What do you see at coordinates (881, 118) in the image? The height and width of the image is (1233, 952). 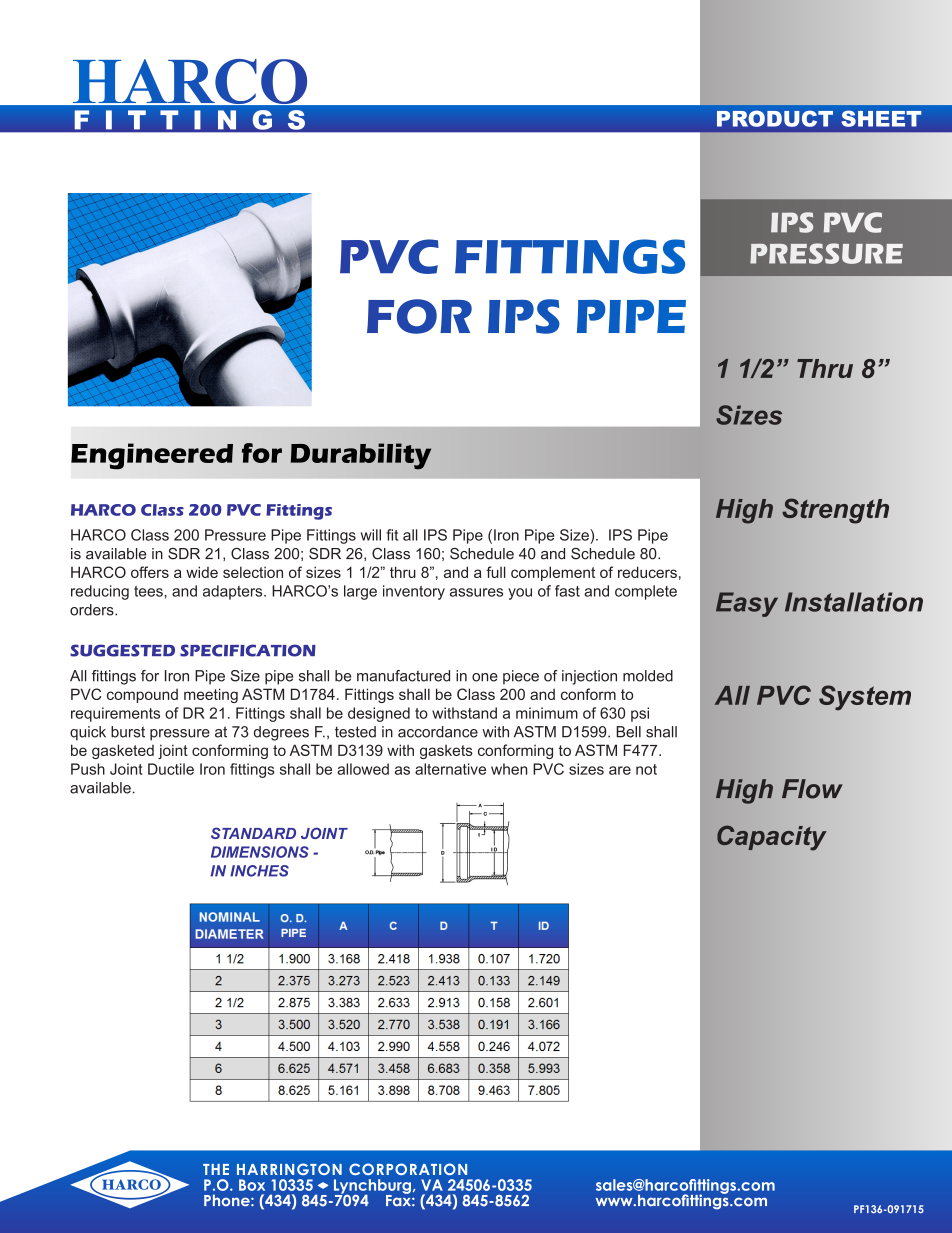 I see `SHEET` at bounding box center [881, 118].
